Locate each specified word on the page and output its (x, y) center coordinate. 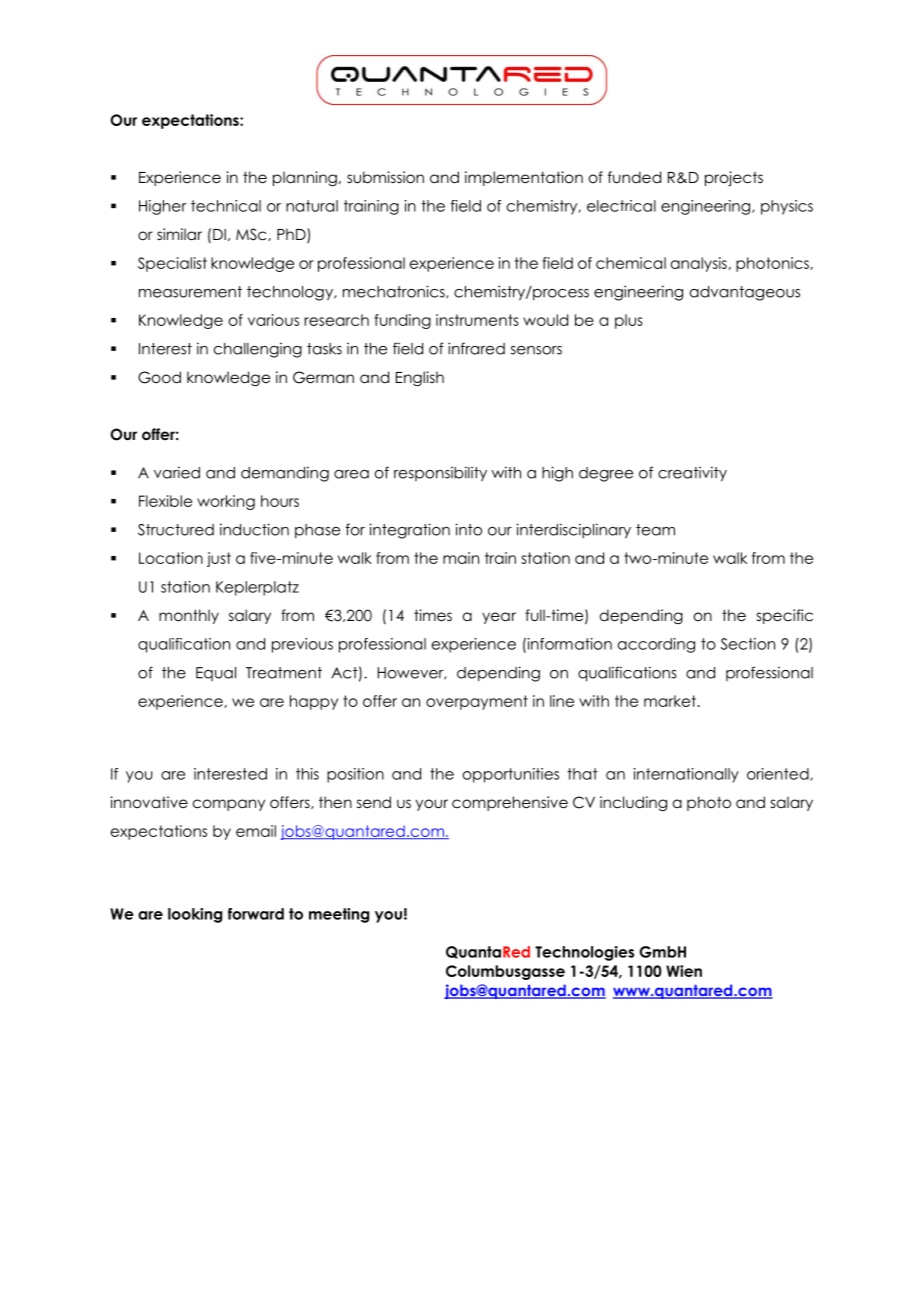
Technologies (584, 953)
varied (177, 472)
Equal (216, 674)
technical (226, 206)
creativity (692, 474)
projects (734, 178)
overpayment (477, 702)
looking (195, 915)
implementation (524, 178)
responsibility (440, 474)
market (670, 701)
